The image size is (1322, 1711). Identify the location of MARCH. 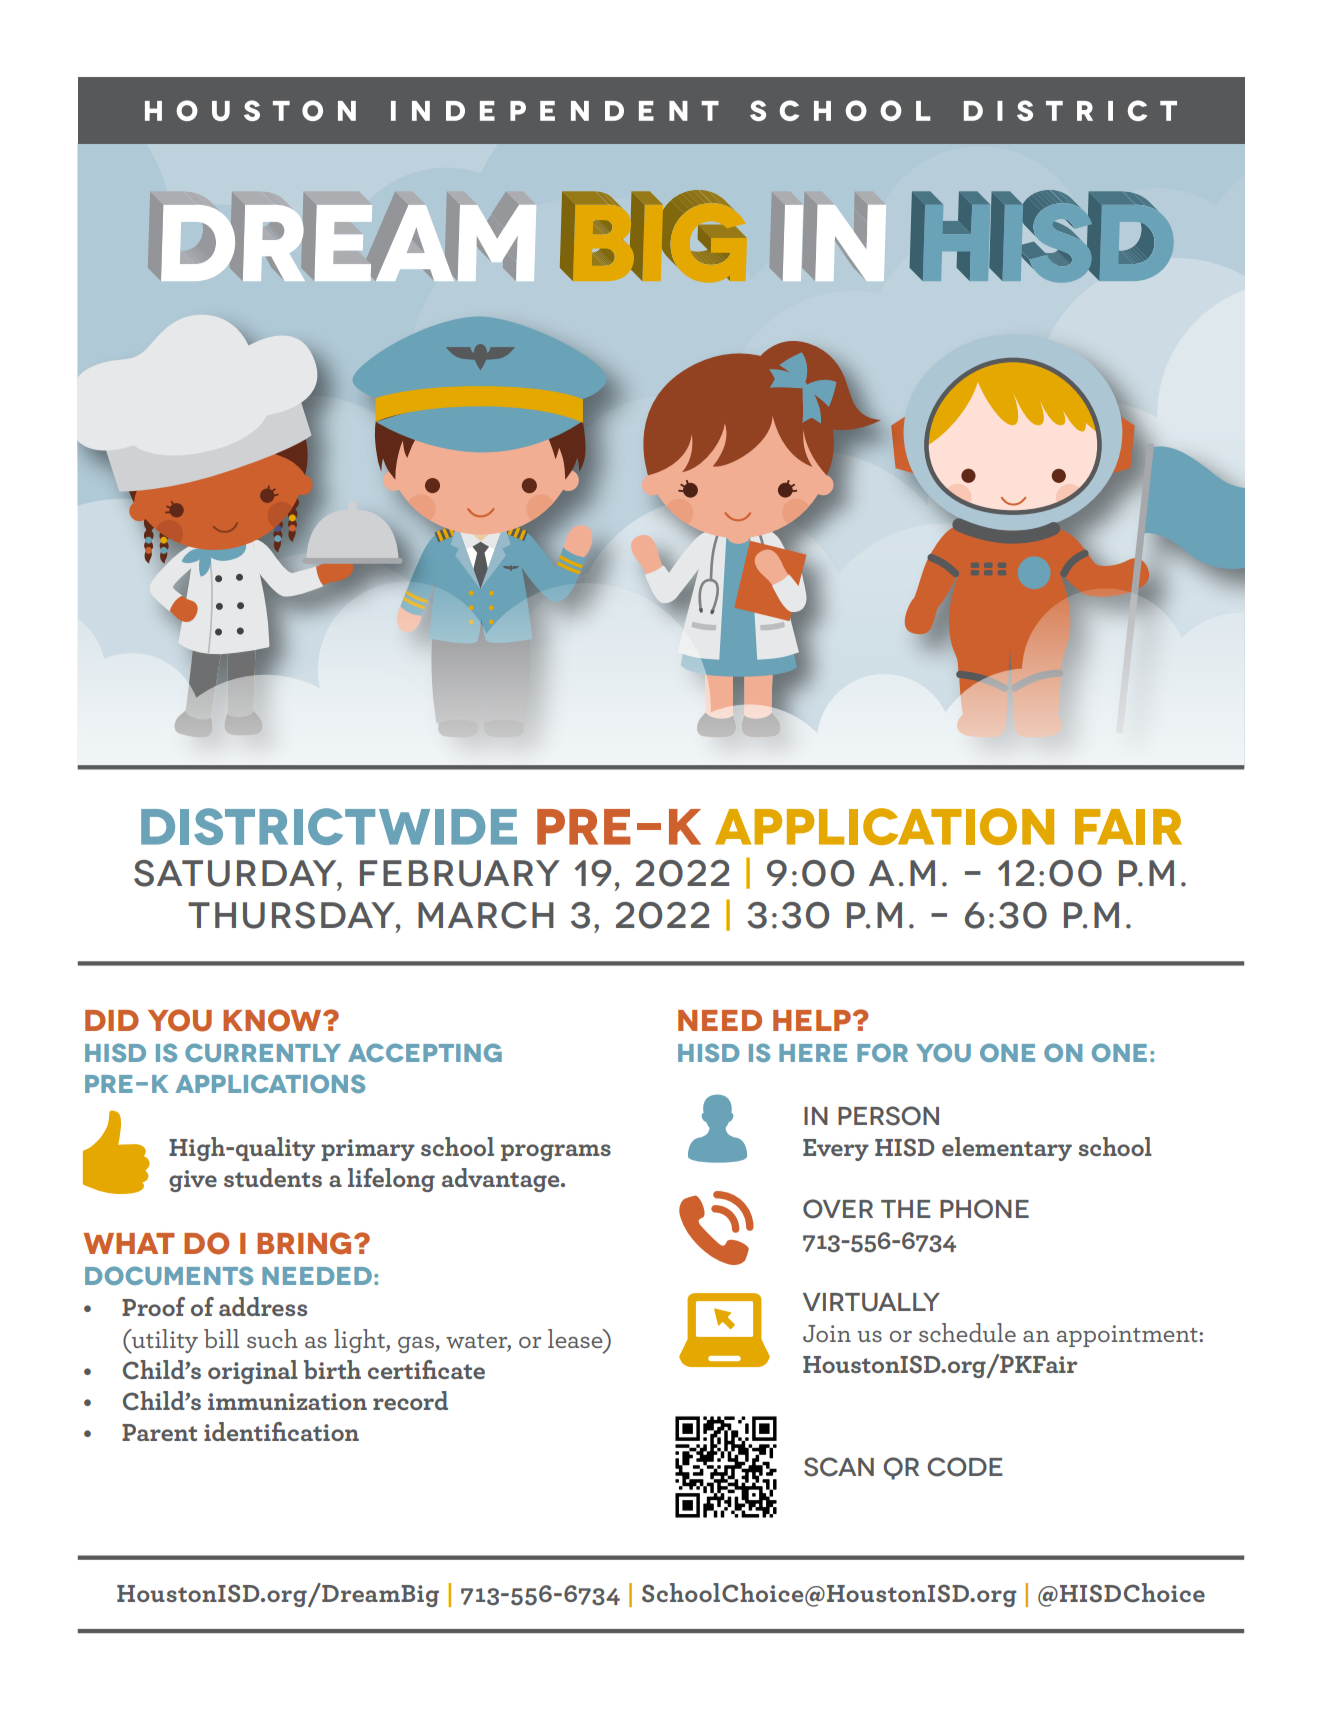
(486, 915).
